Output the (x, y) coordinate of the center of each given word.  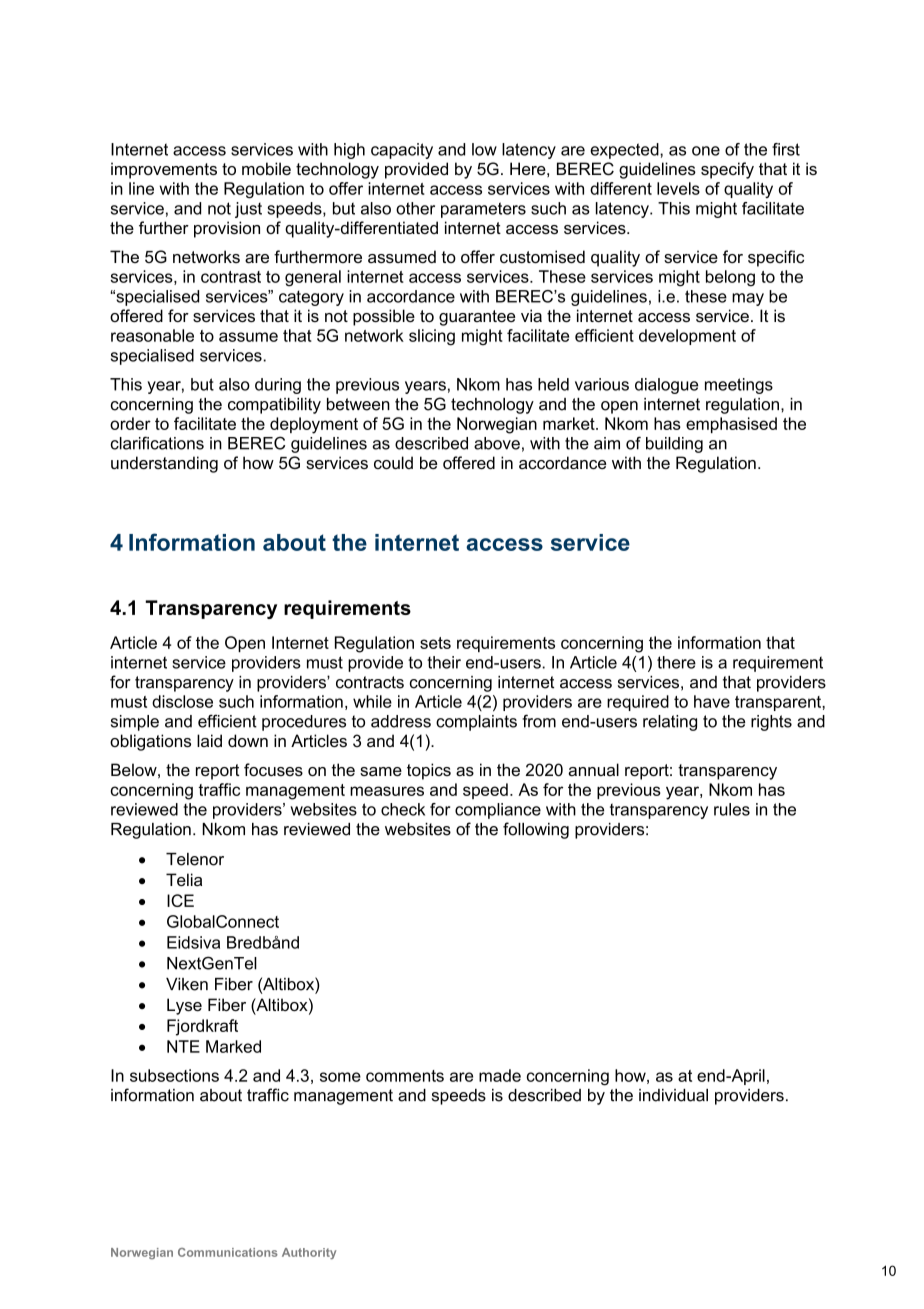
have (712, 701)
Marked (233, 1046)
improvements (164, 170)
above (497, 443)
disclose (182, 701)
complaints (476, 723)
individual (673, 1095)
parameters (483, 210)
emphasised (731, 425)
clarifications (157, 443)
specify (727, 170)
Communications (228, 1252)
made (500, 1075)
